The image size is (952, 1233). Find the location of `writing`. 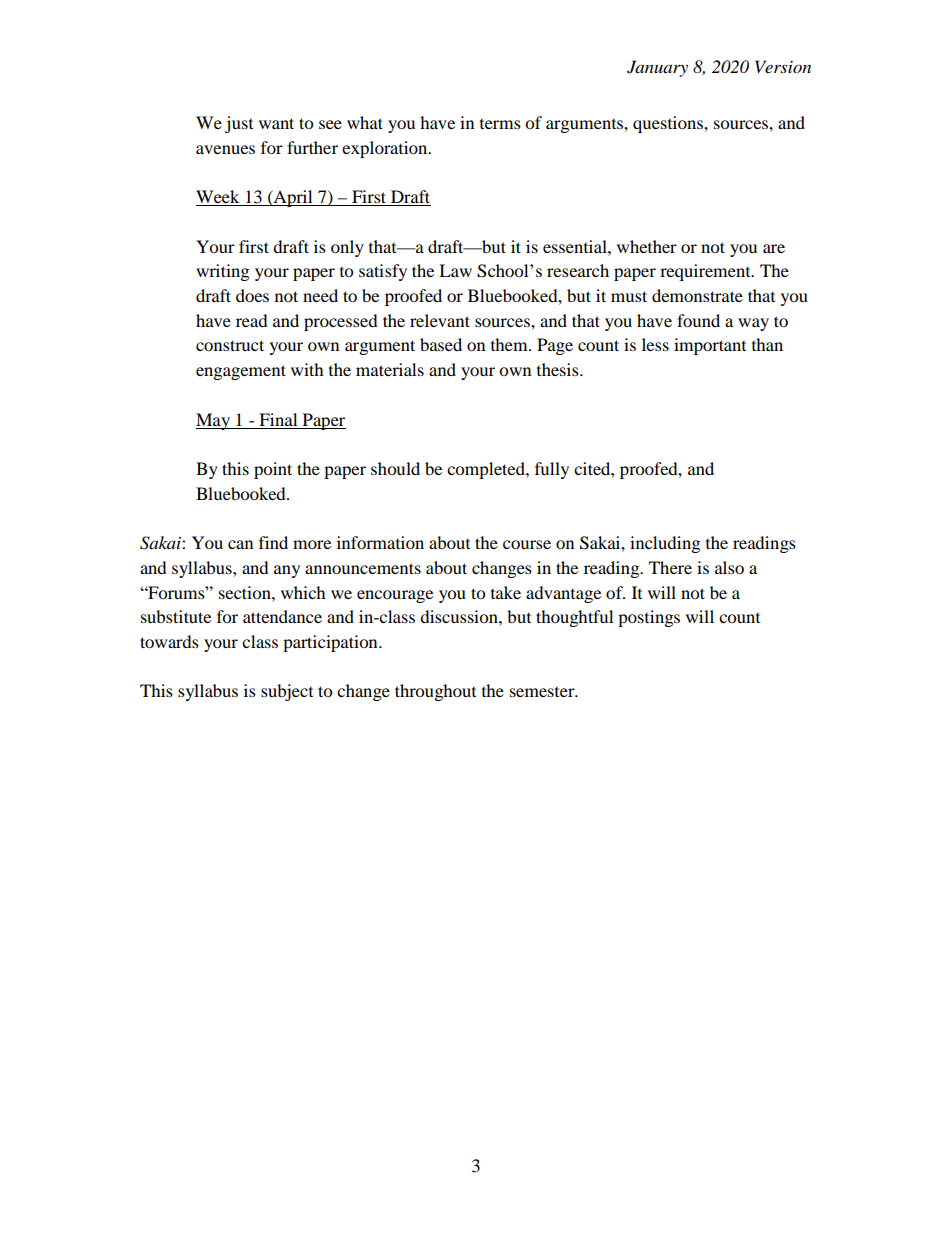

writing is located at coordinates (222, 272).
